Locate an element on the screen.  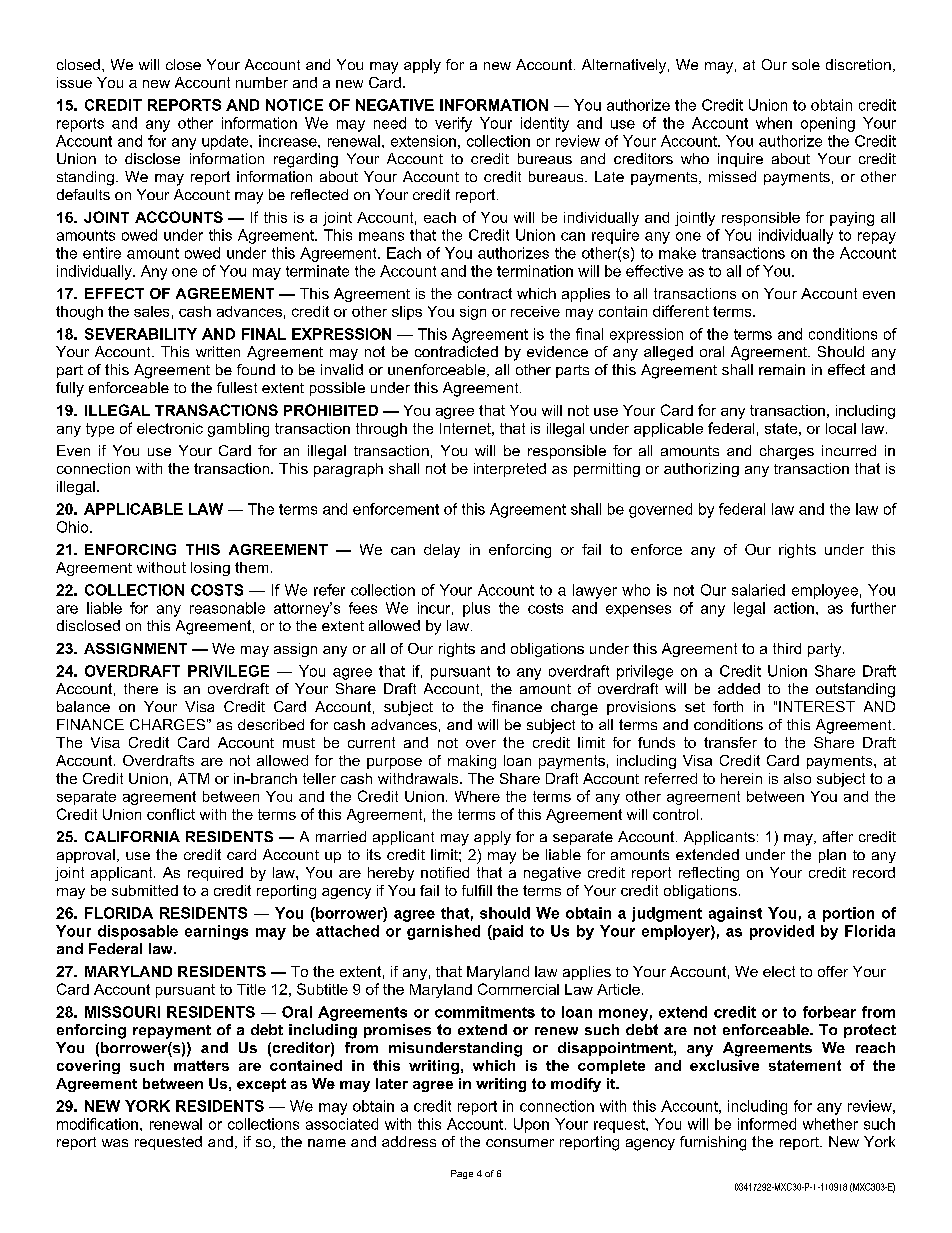
verify is located at coordinates (453, 124).
